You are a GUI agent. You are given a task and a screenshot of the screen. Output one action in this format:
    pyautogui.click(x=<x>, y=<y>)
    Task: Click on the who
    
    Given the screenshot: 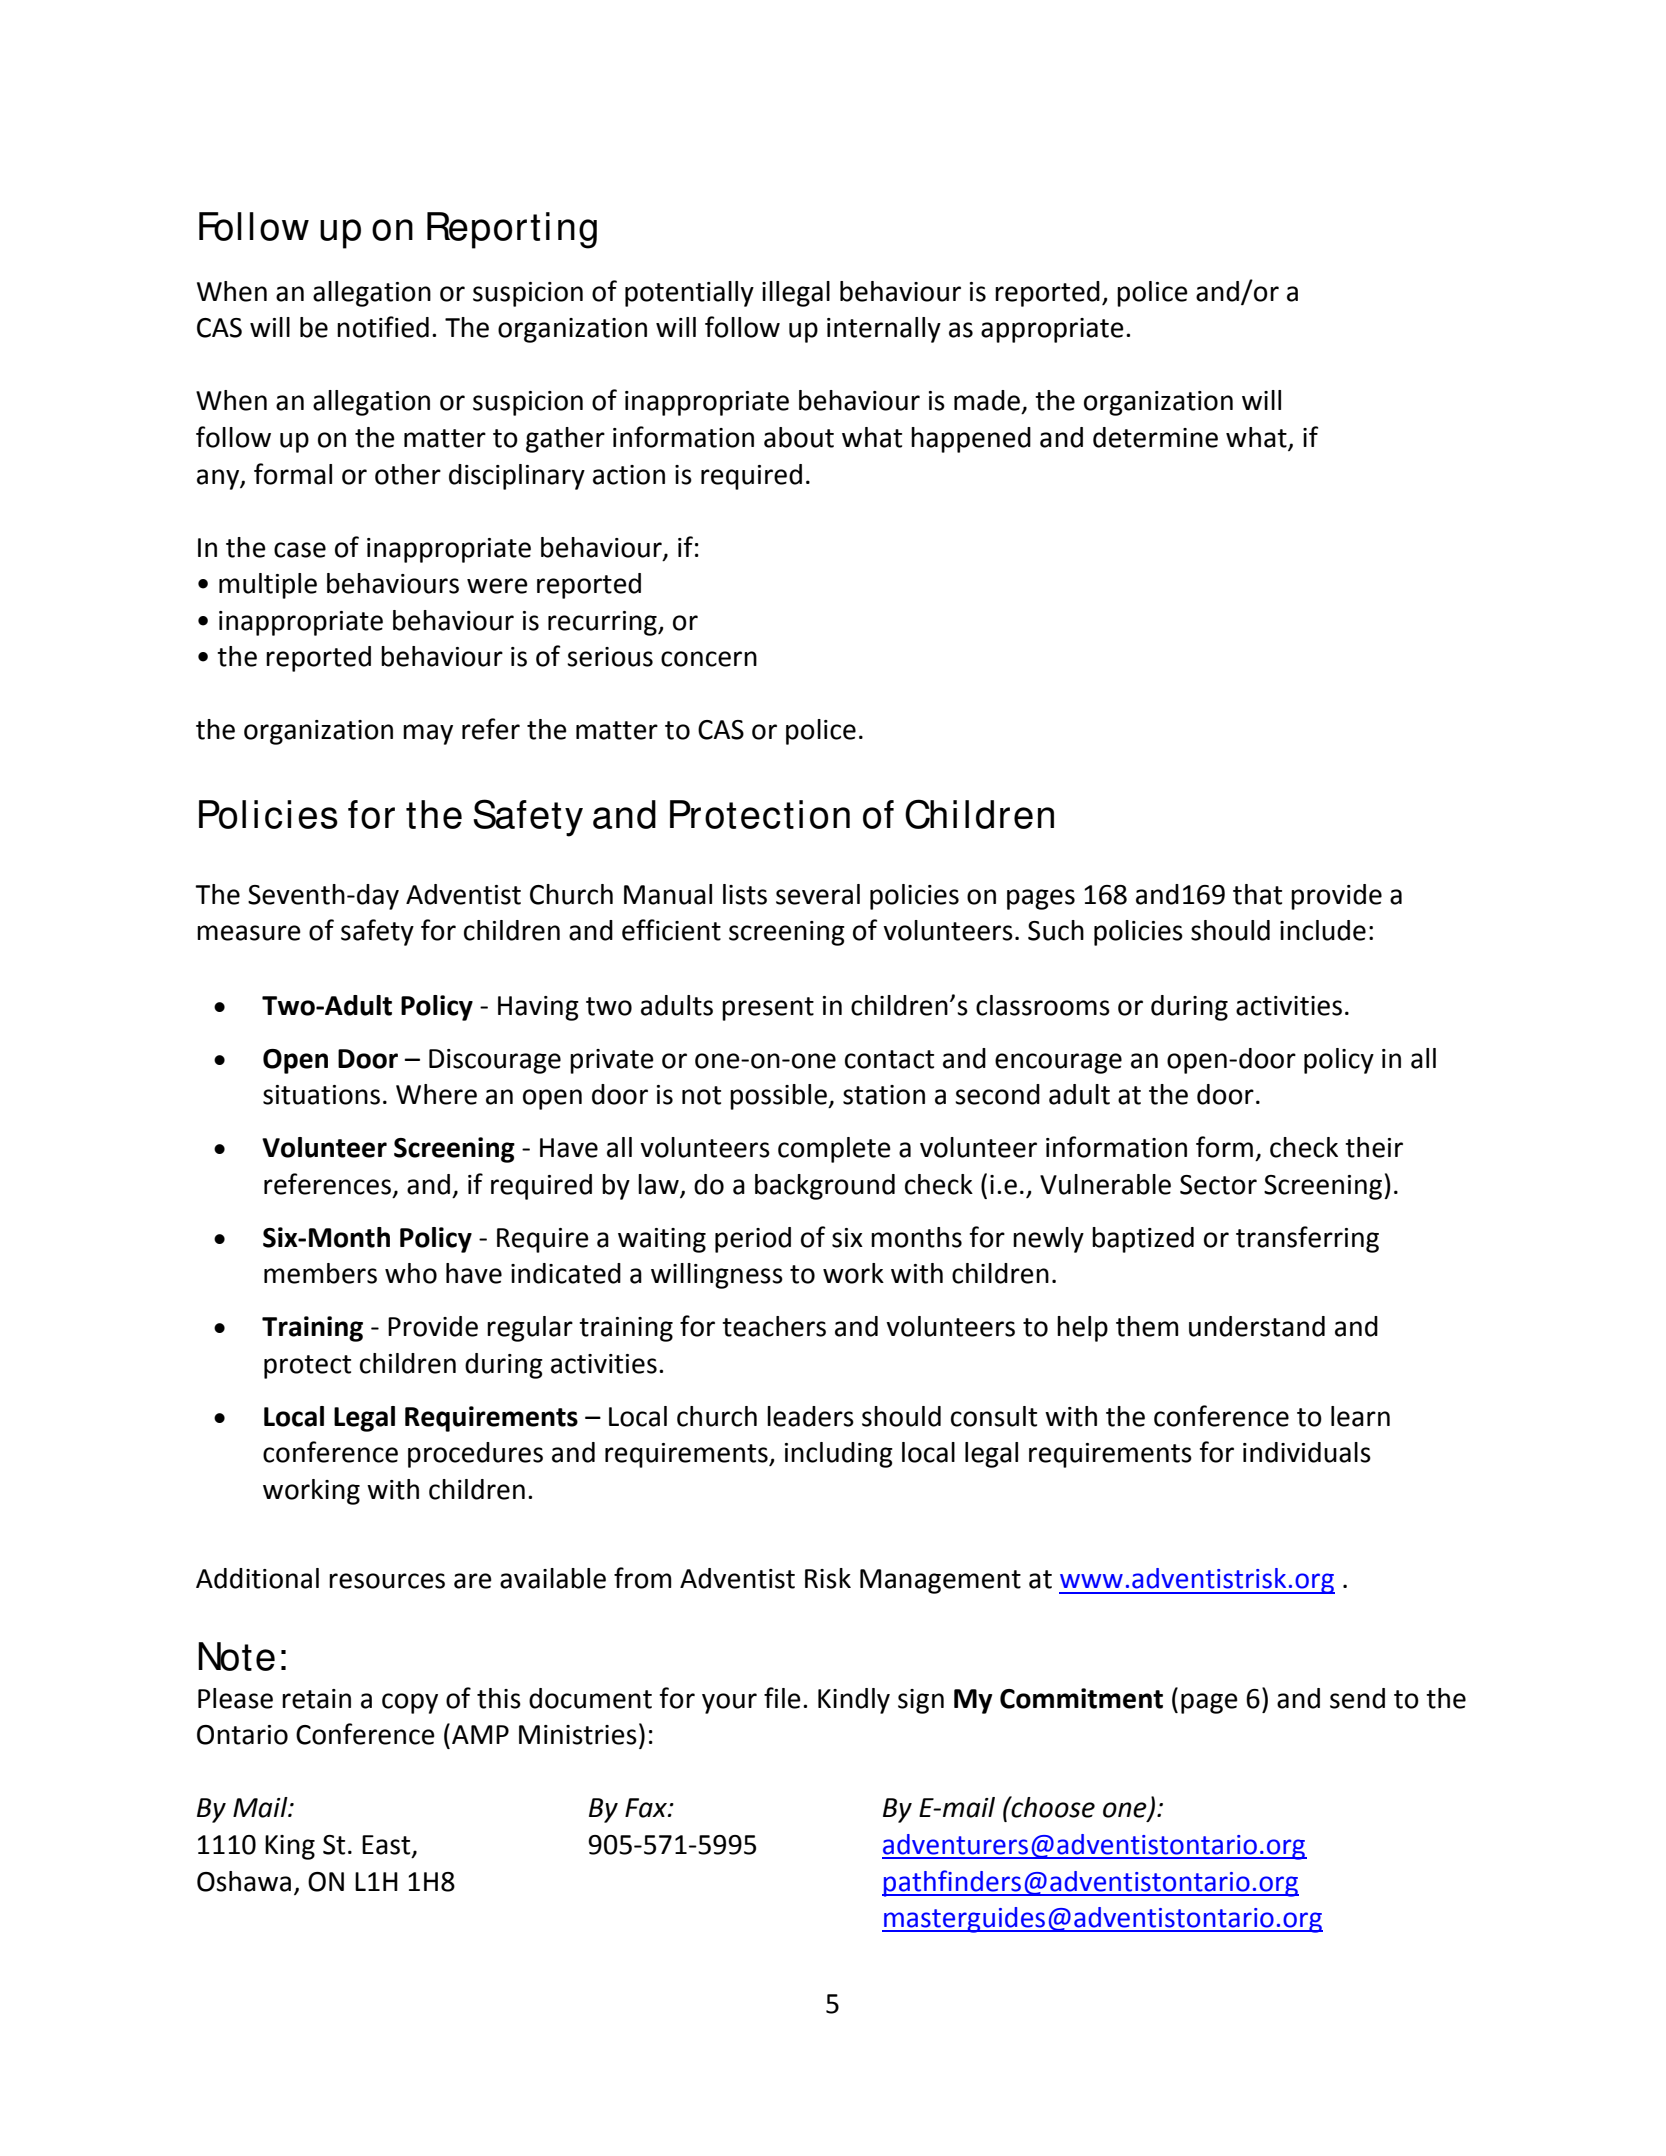 What is the action you would take?
    pyautogui.click(x=411, y=1273)
